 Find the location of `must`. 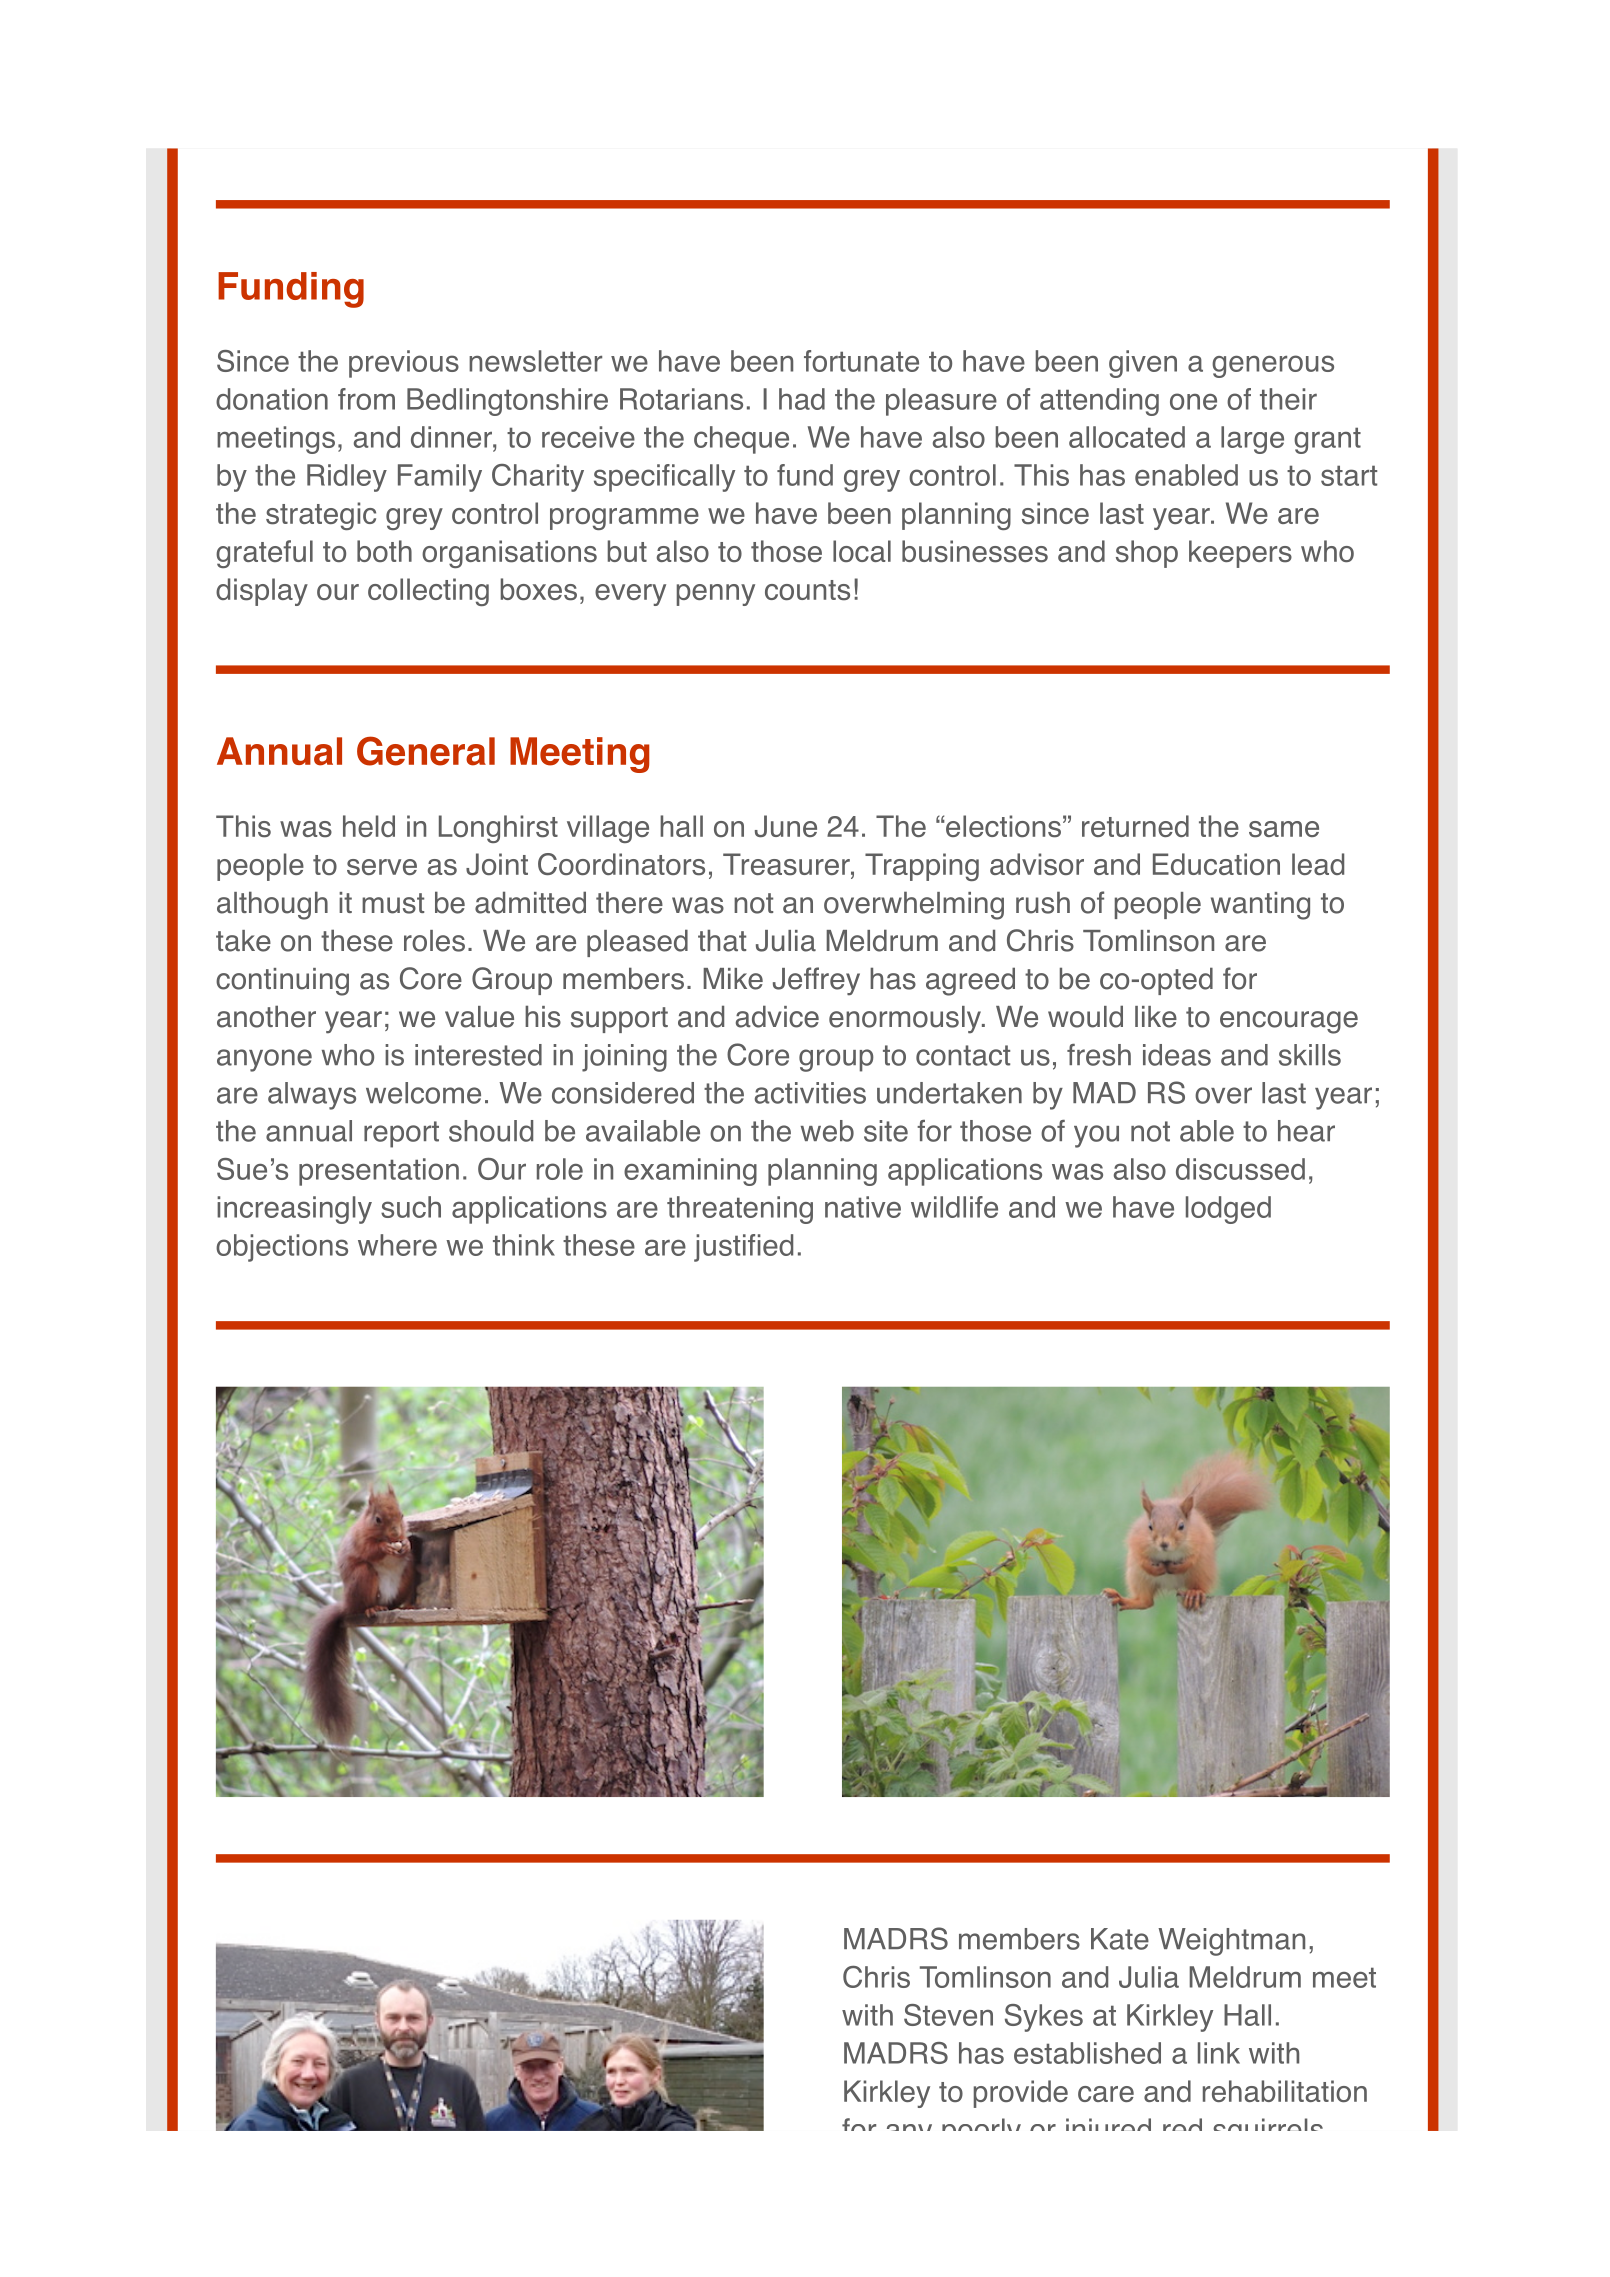

must is located at coordinates (393, 903).
